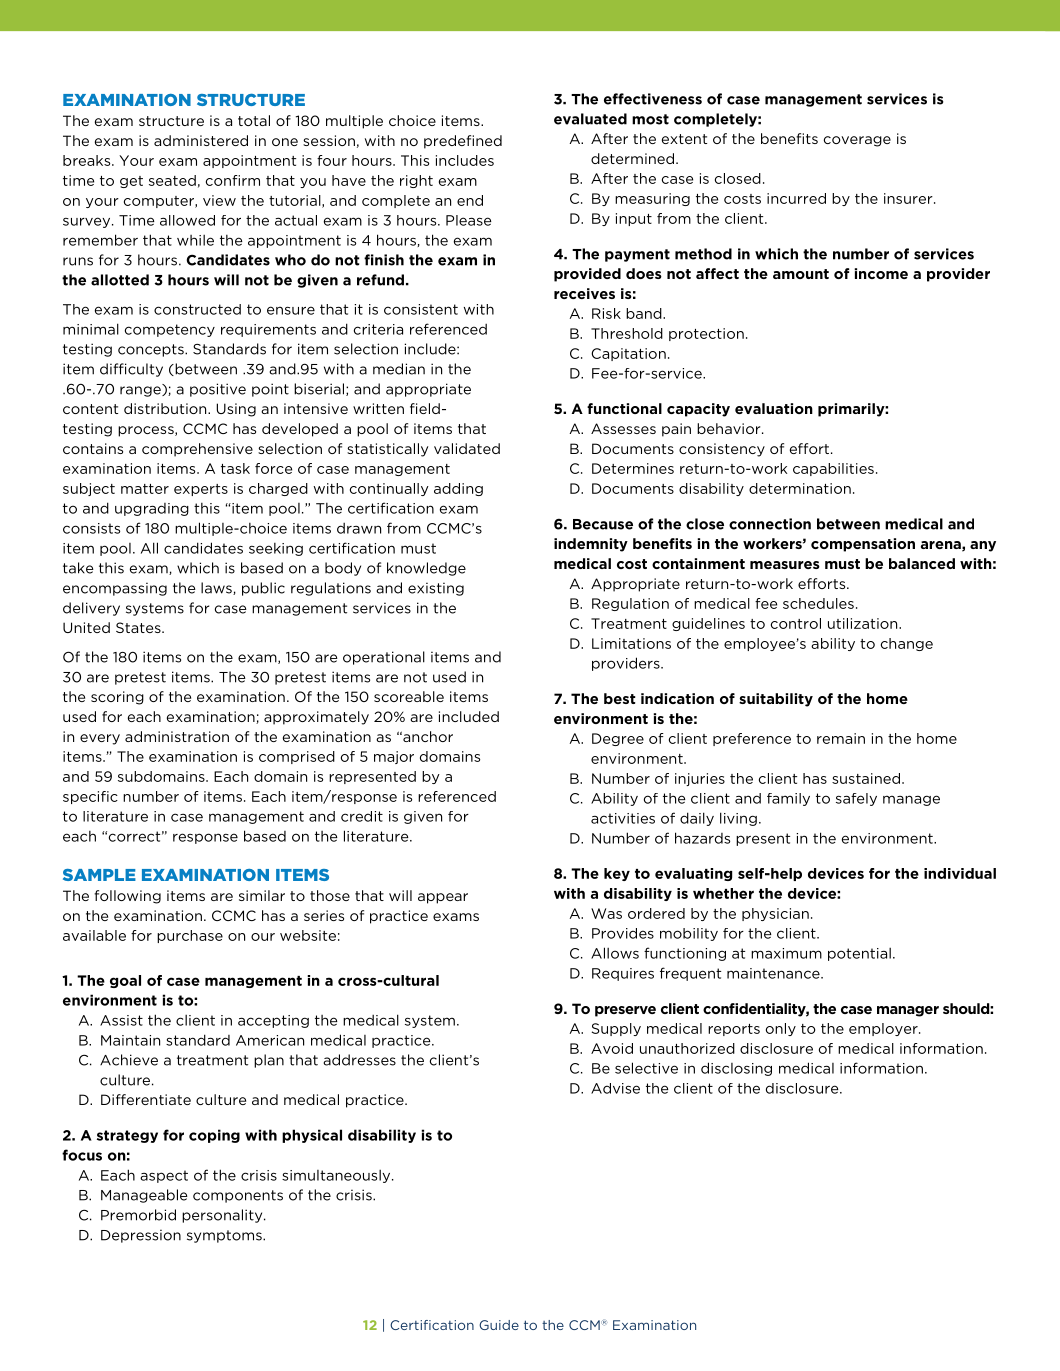 Image resolution: width=1060 pixels, height=1371 pixels. What do you see at coordinates (164, 1176) in the image?
I see `aspect` at bounding box center [164, 1176].
